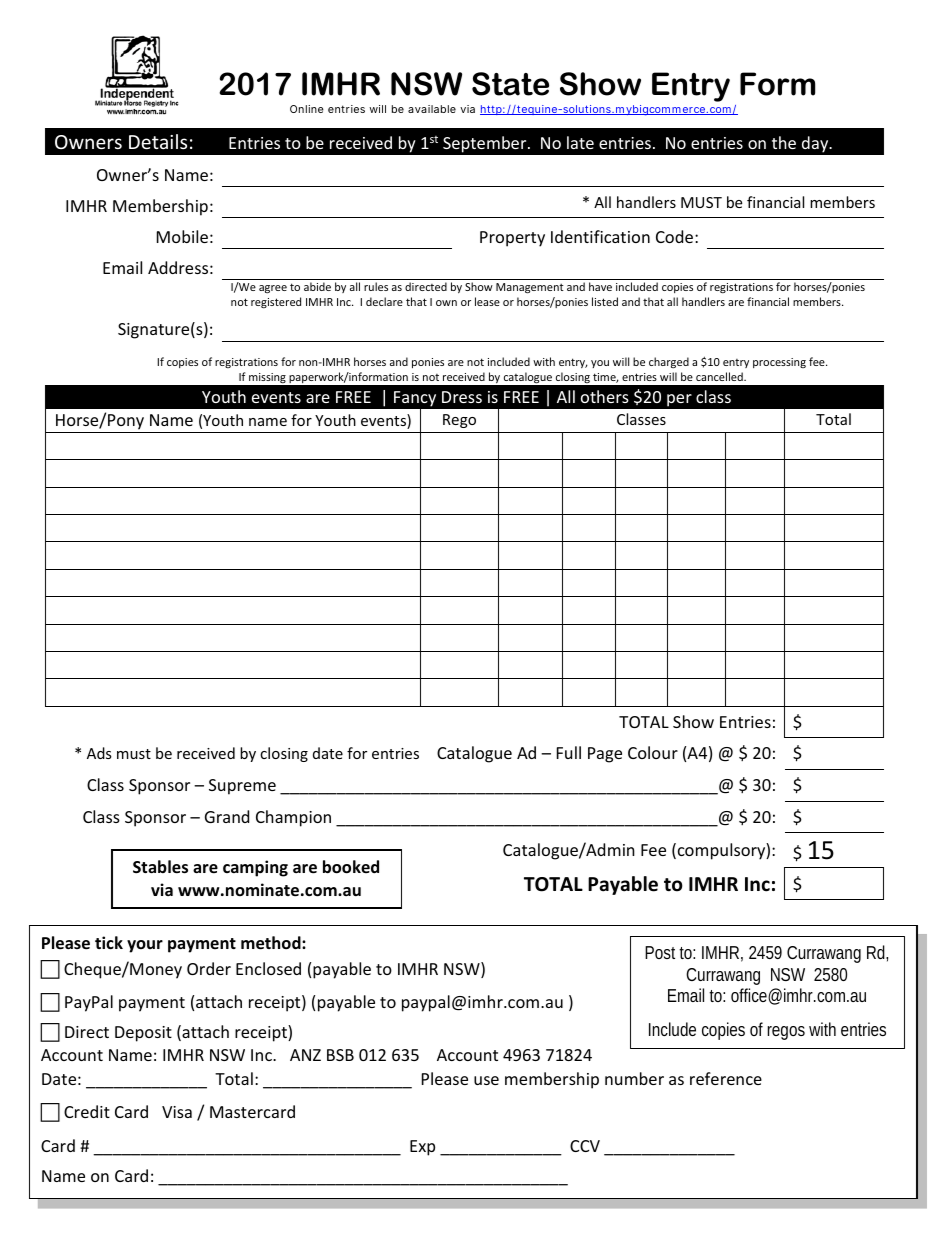  I want to click on Details, so click(158, 141).
